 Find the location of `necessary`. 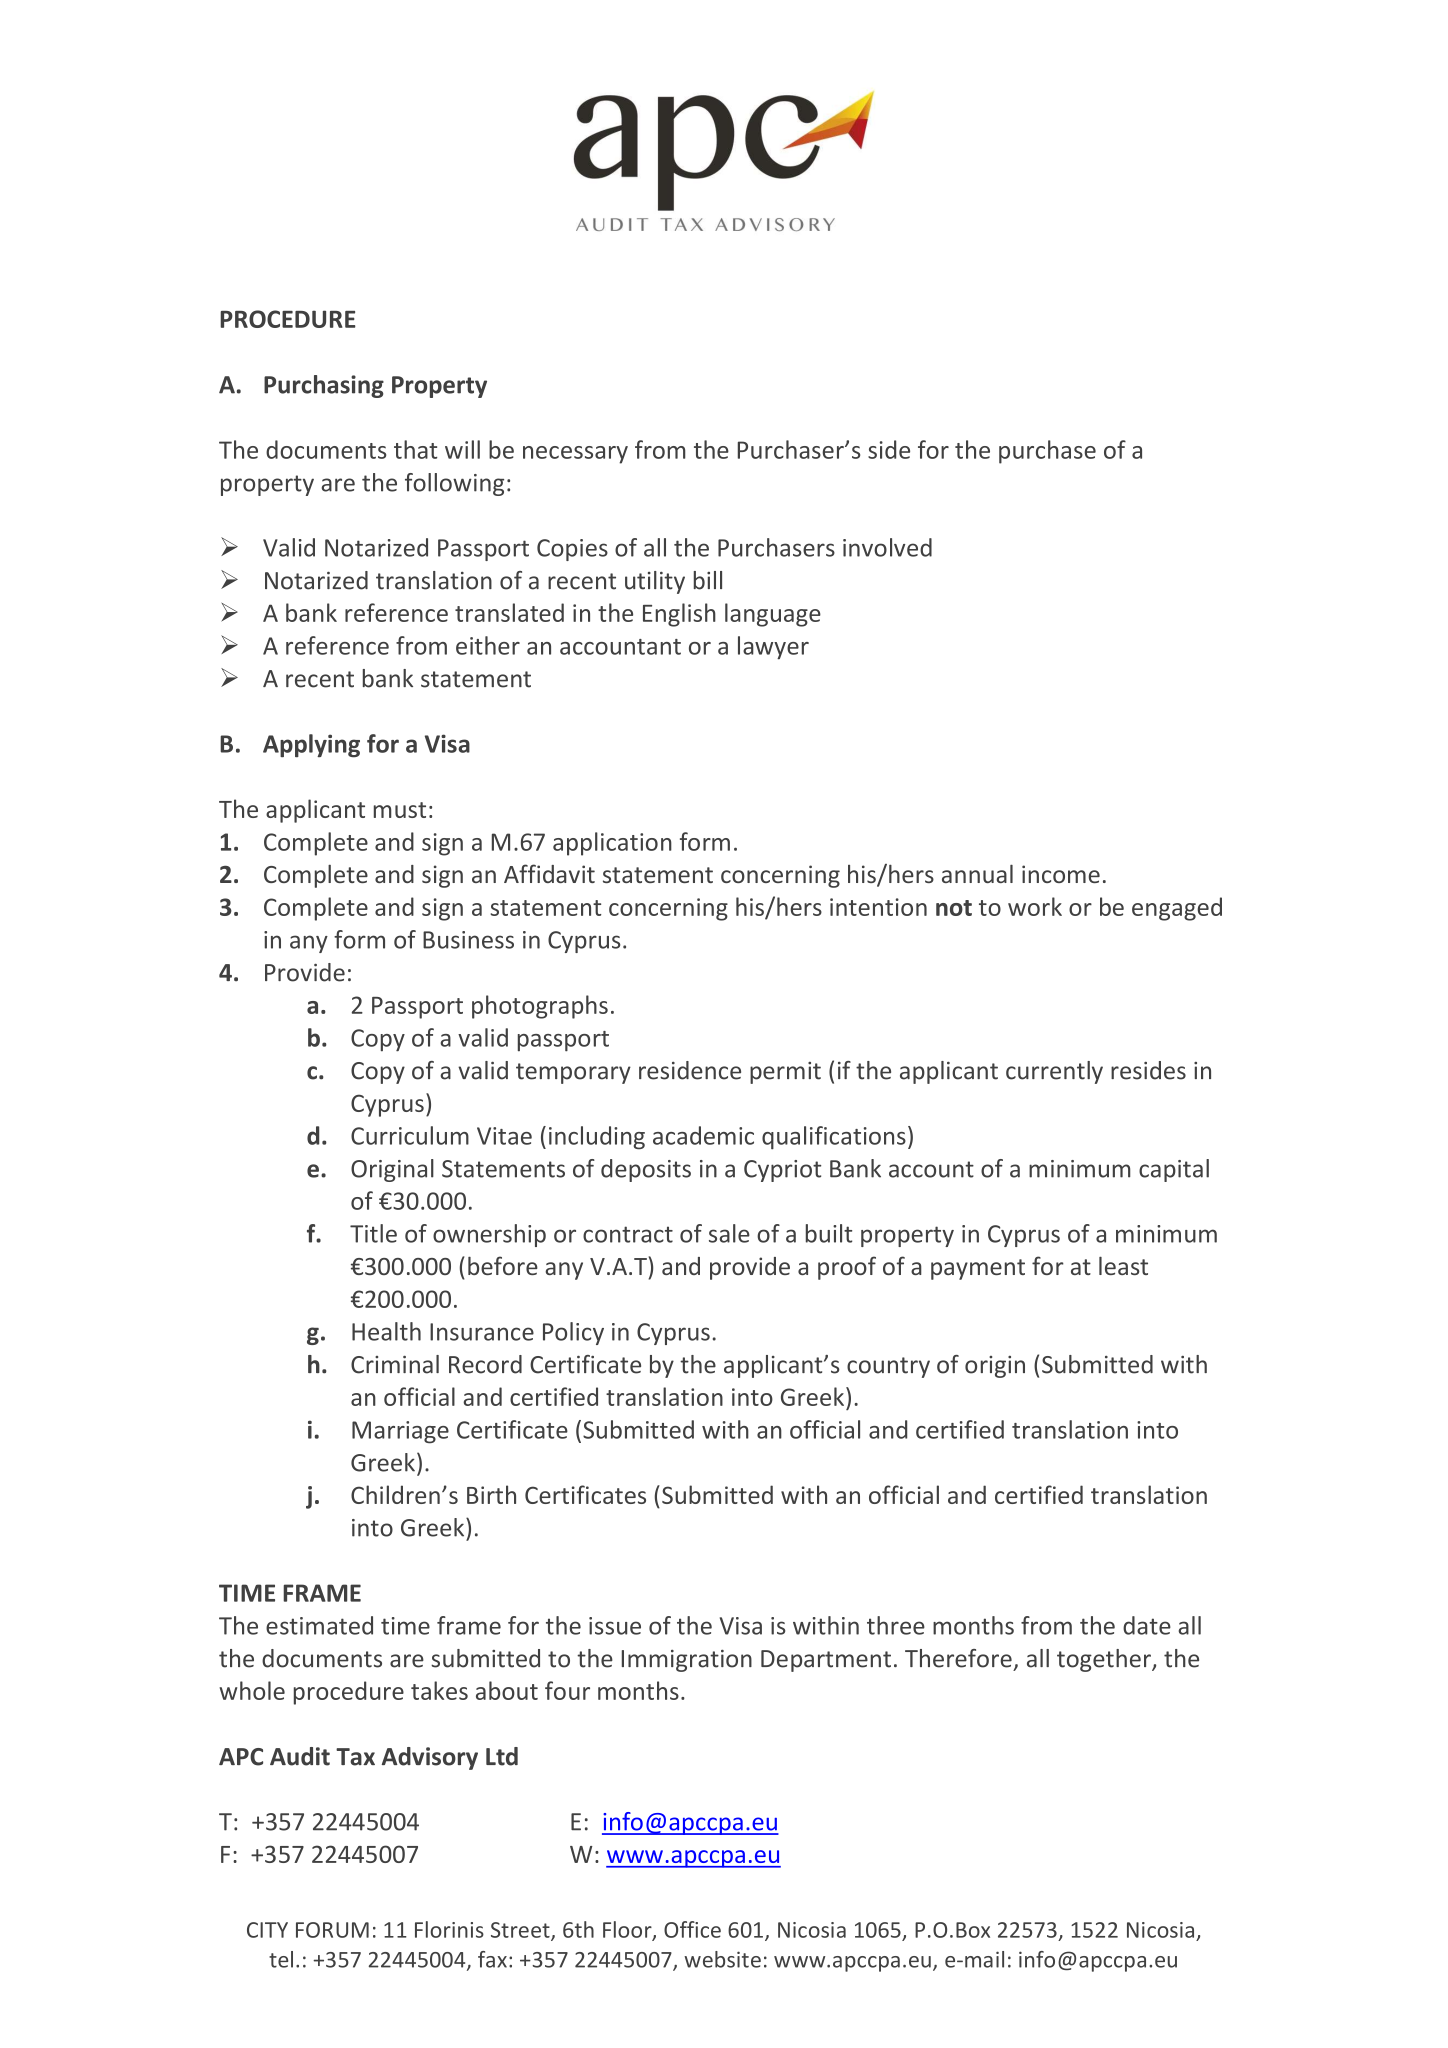

necessary is located at coordinates (575, 455).
